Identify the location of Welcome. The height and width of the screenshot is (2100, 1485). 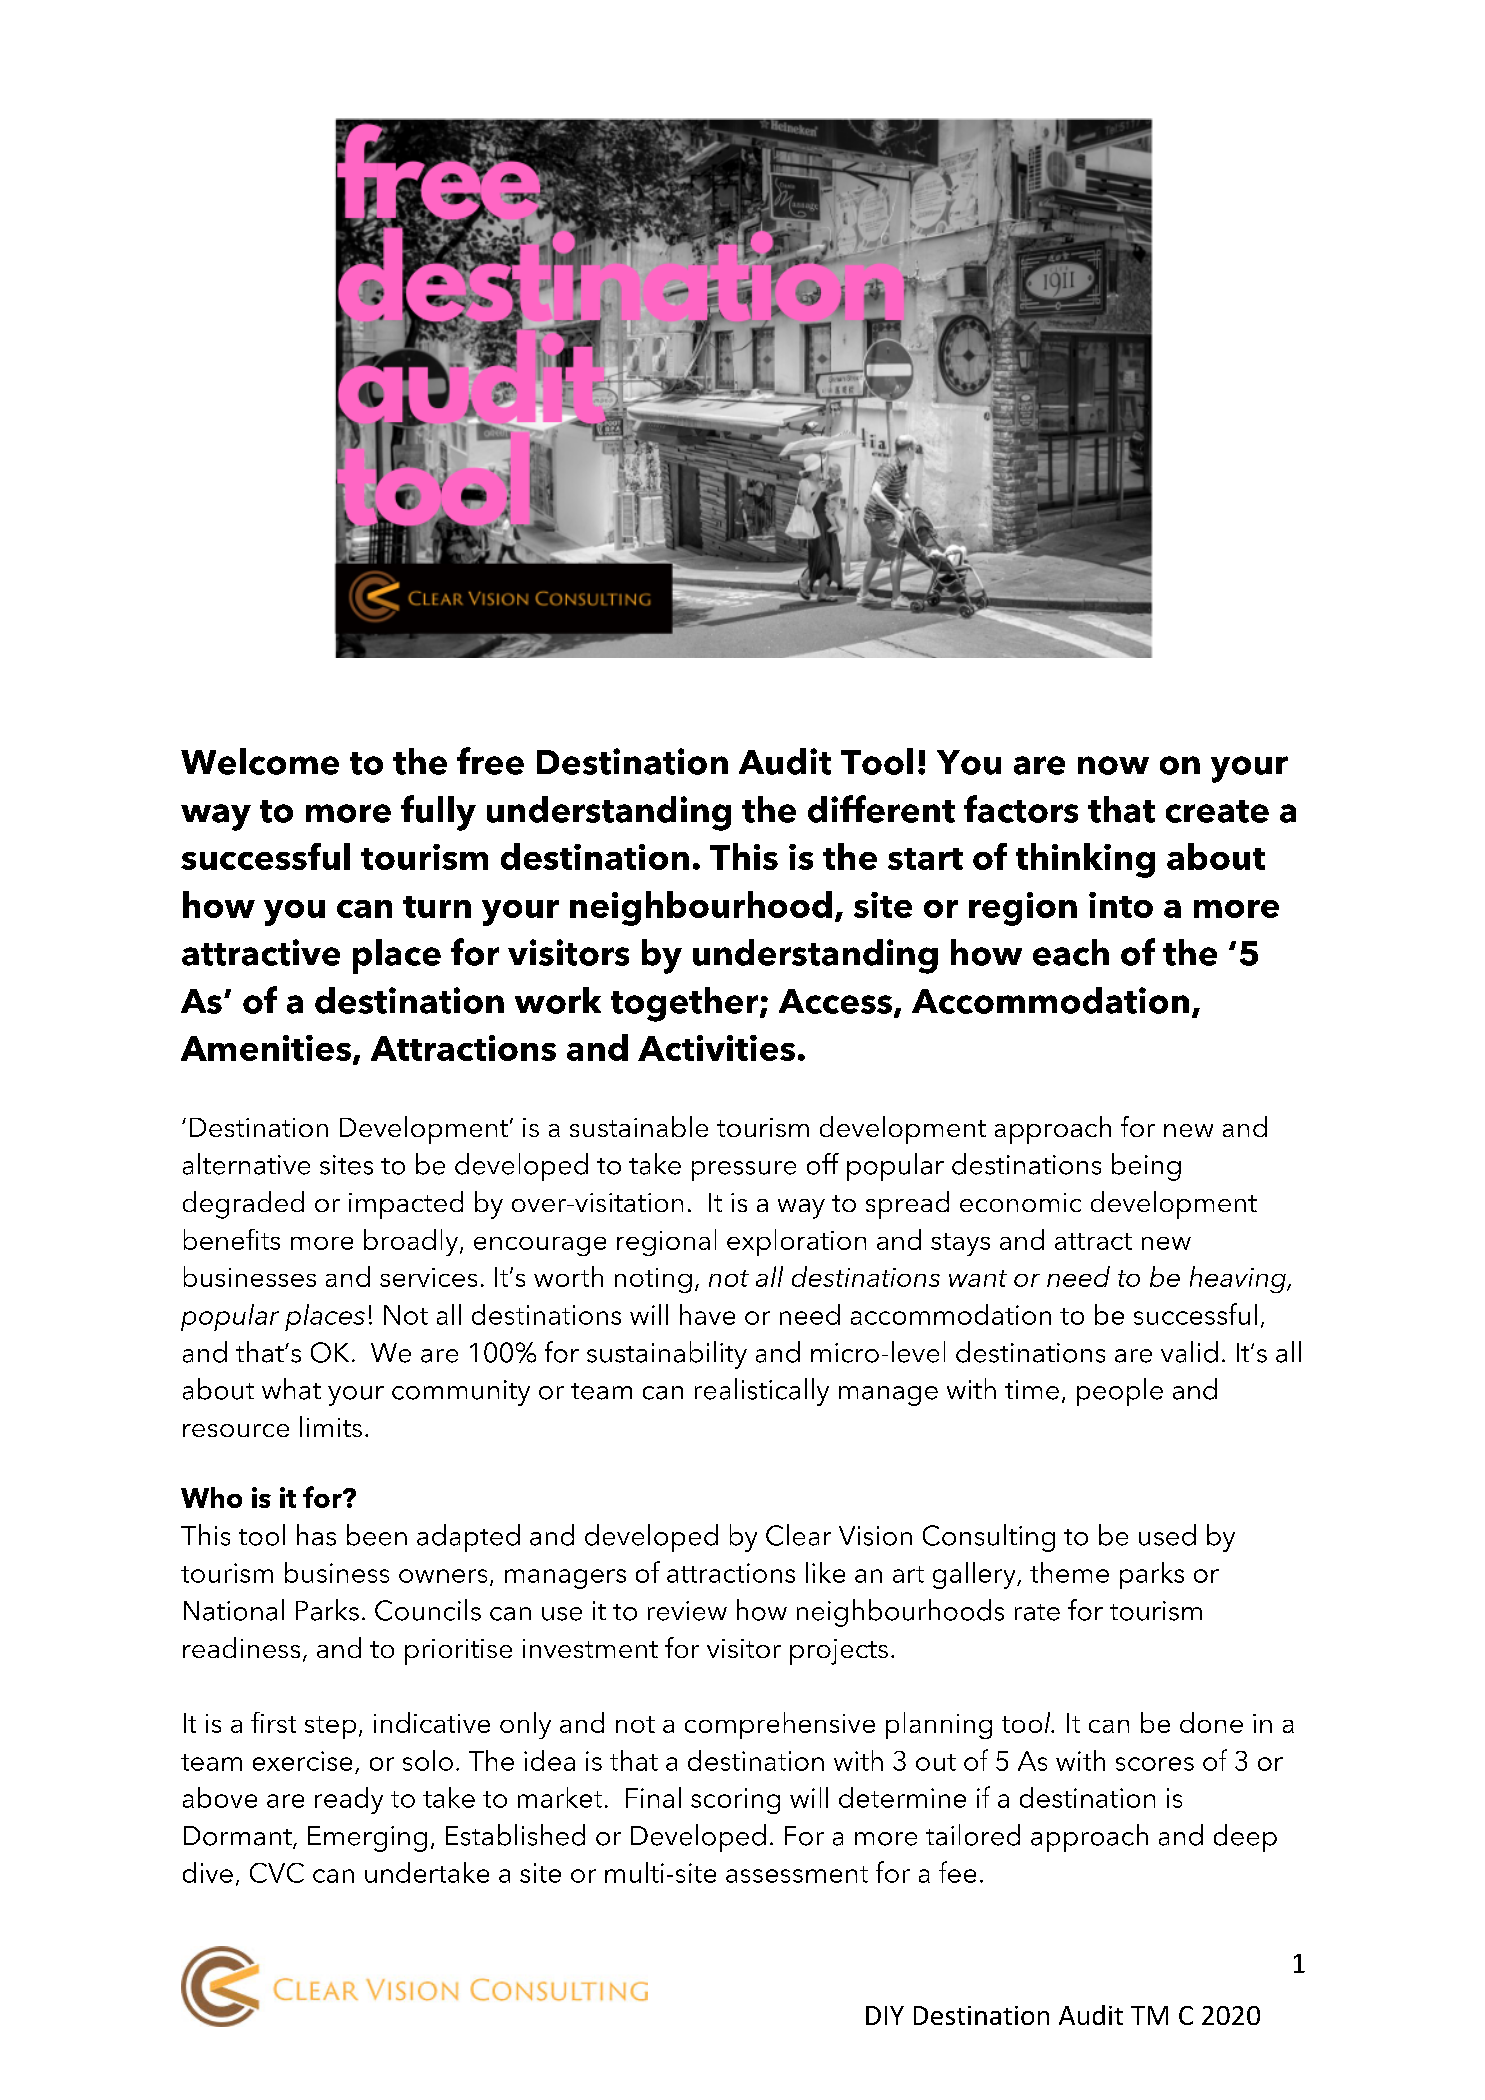
(260, 761).
